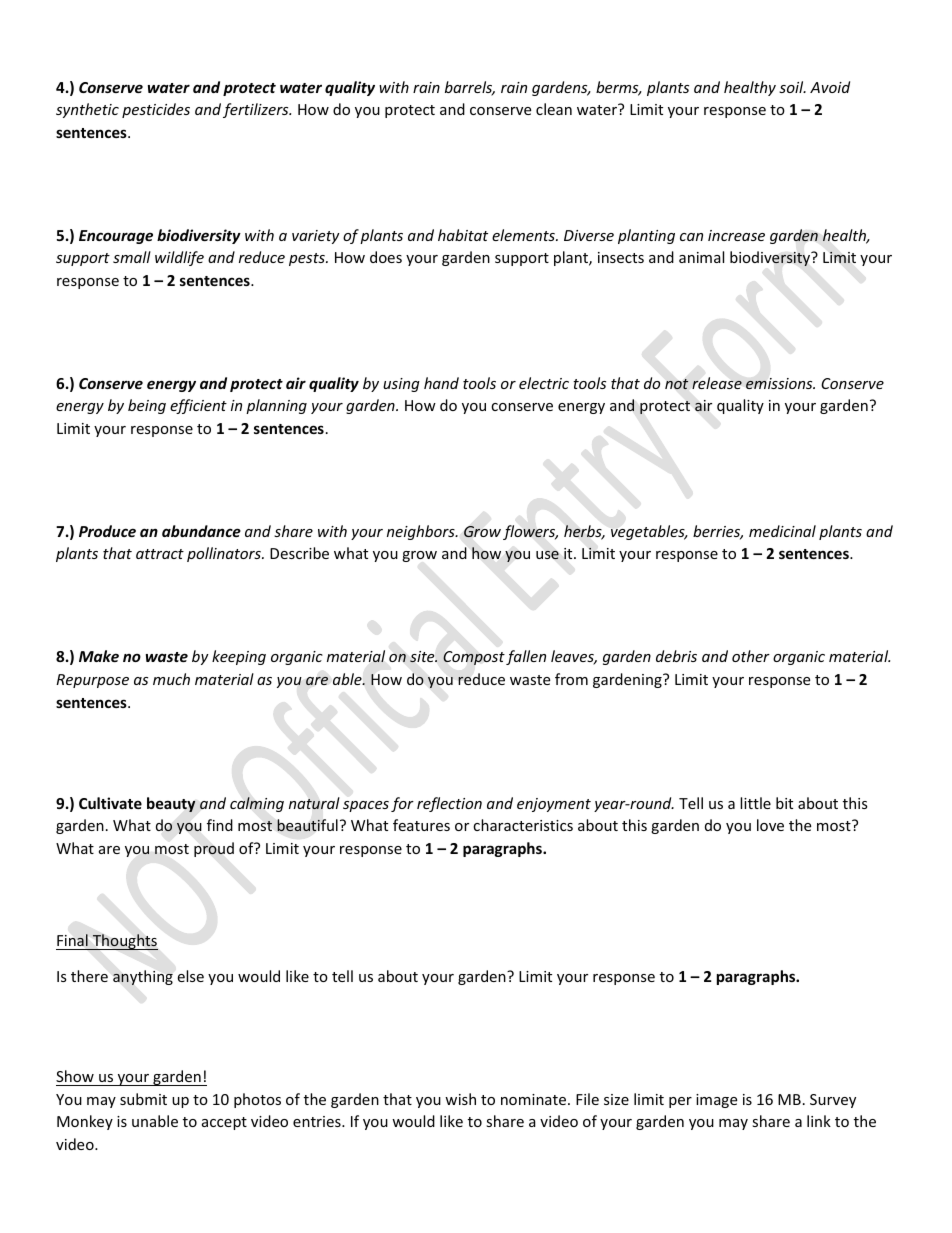  Describe the element at coordinates (156, 110) in the screenshot. I see `pesticides` at that location.
